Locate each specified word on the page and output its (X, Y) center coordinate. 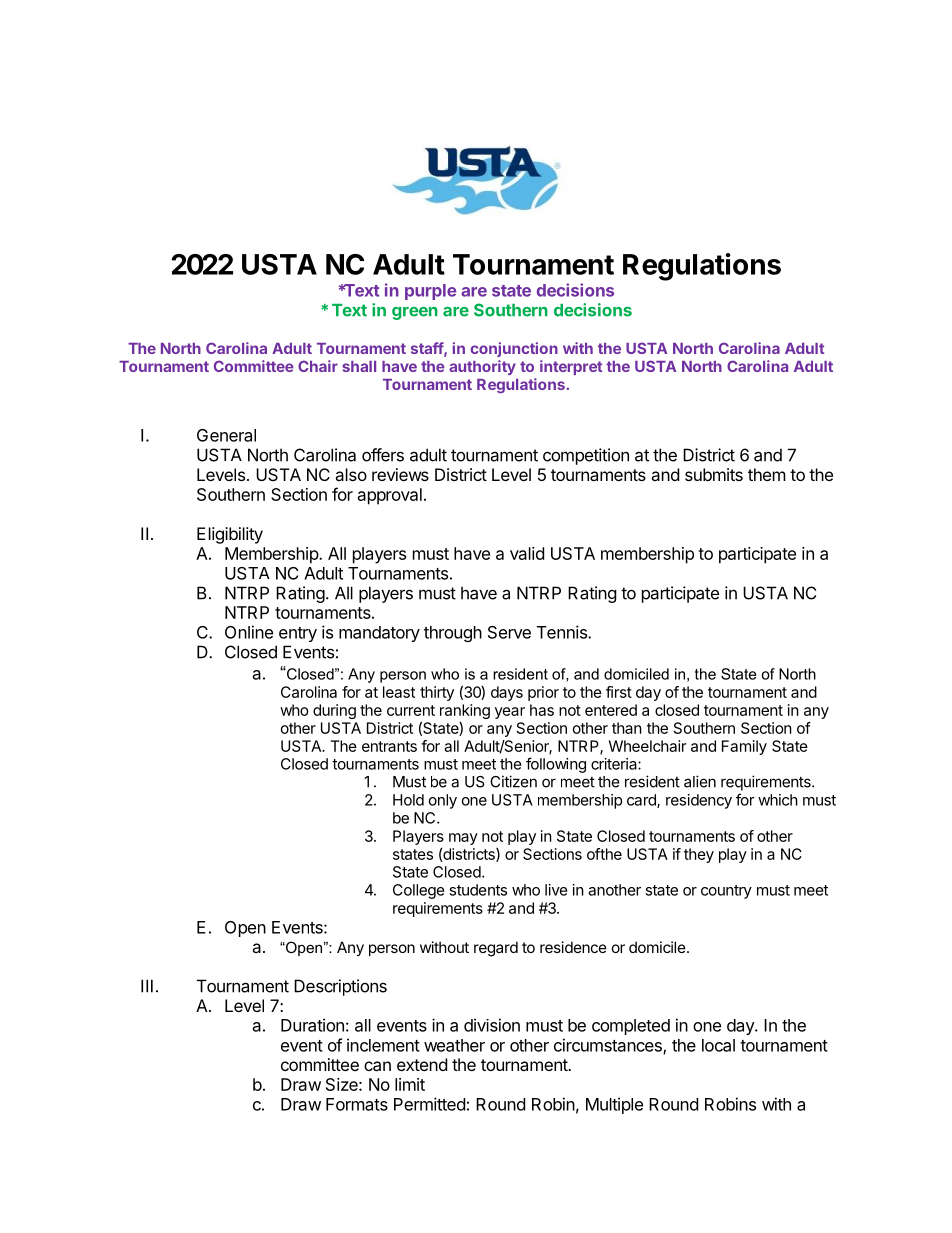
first (619, 692)
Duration (312, 1025)
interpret (571, 367)
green (415, 313)
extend (422, 1064)
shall (359, 366)
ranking (465, 711)
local (718, 1045)
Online (249, 632)
